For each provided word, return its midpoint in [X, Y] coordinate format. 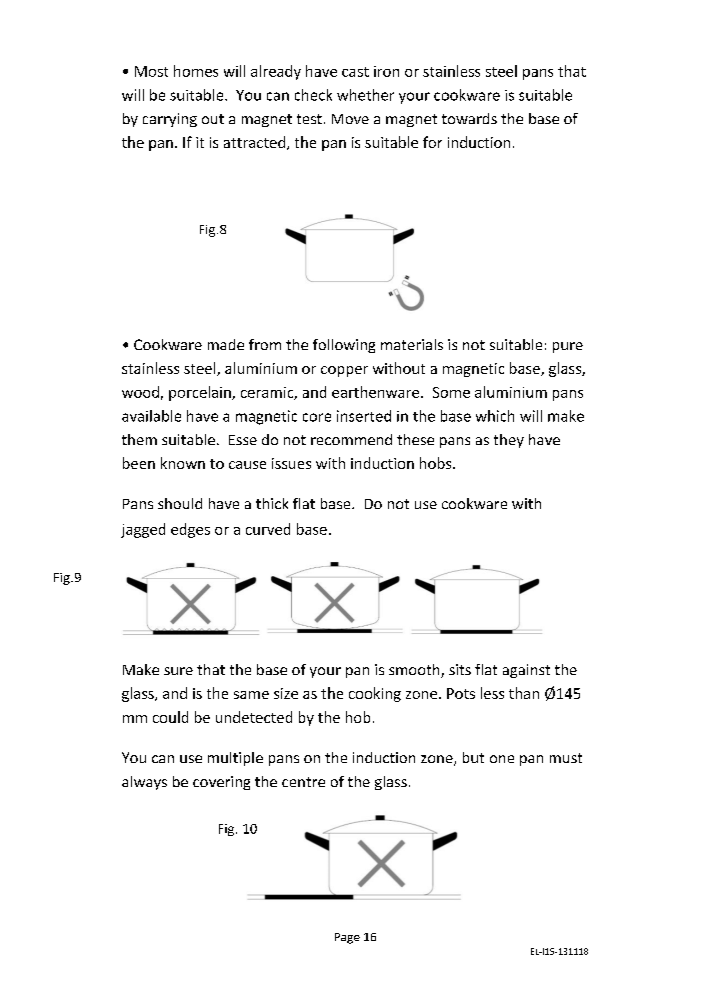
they [509, 441]
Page [347, 938]
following [344, 346]
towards [469, 118]
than [524, 693]
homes [196, 71]
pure [568, 347]
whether [365, 95]
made [226, 344]
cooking [375, 694]
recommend [351, 439]
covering [221, 783]
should [180, 503]
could [170, 717]
